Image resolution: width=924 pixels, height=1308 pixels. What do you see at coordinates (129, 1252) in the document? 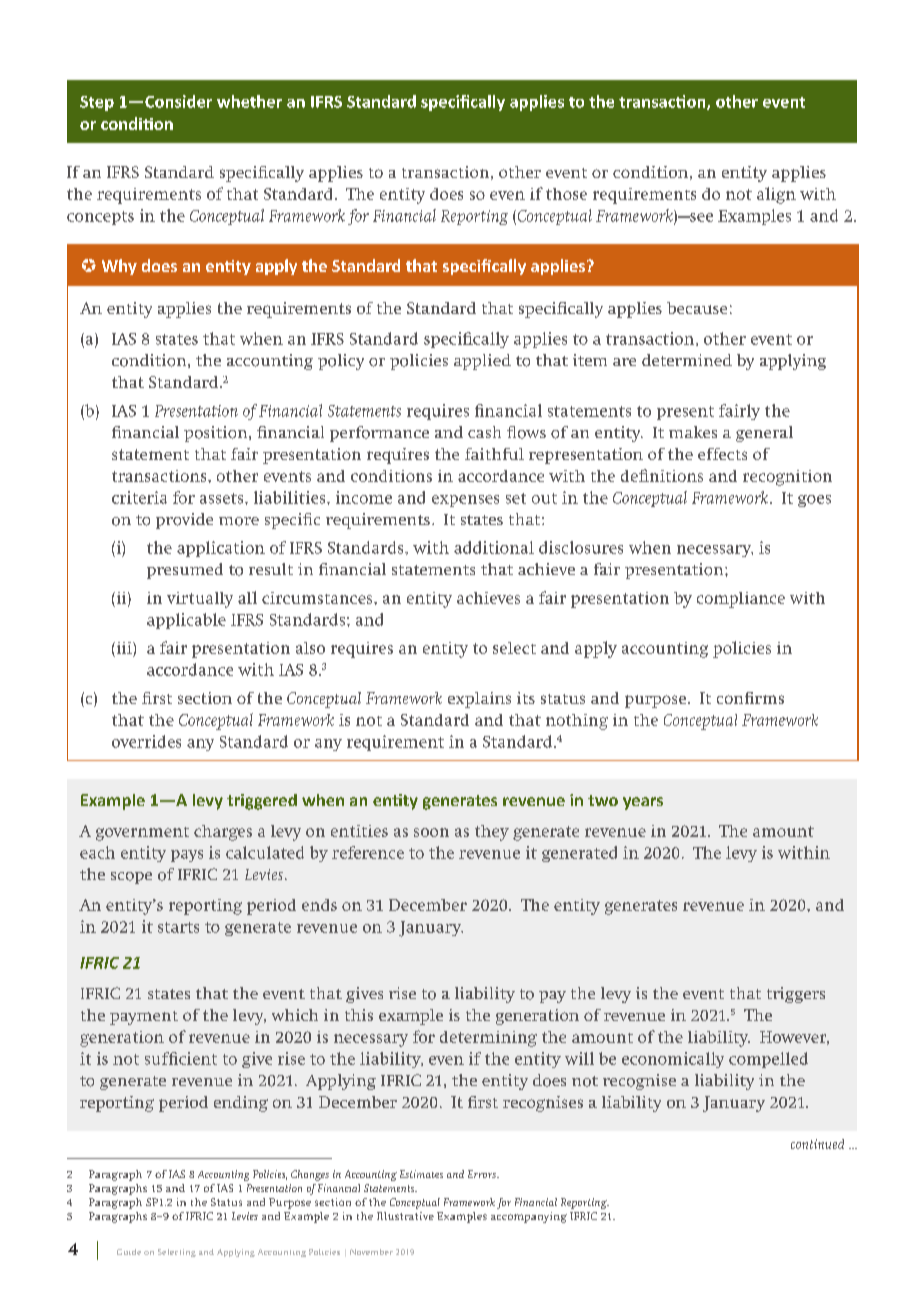
I see `Guide` at bounding box center [129, 1252].
